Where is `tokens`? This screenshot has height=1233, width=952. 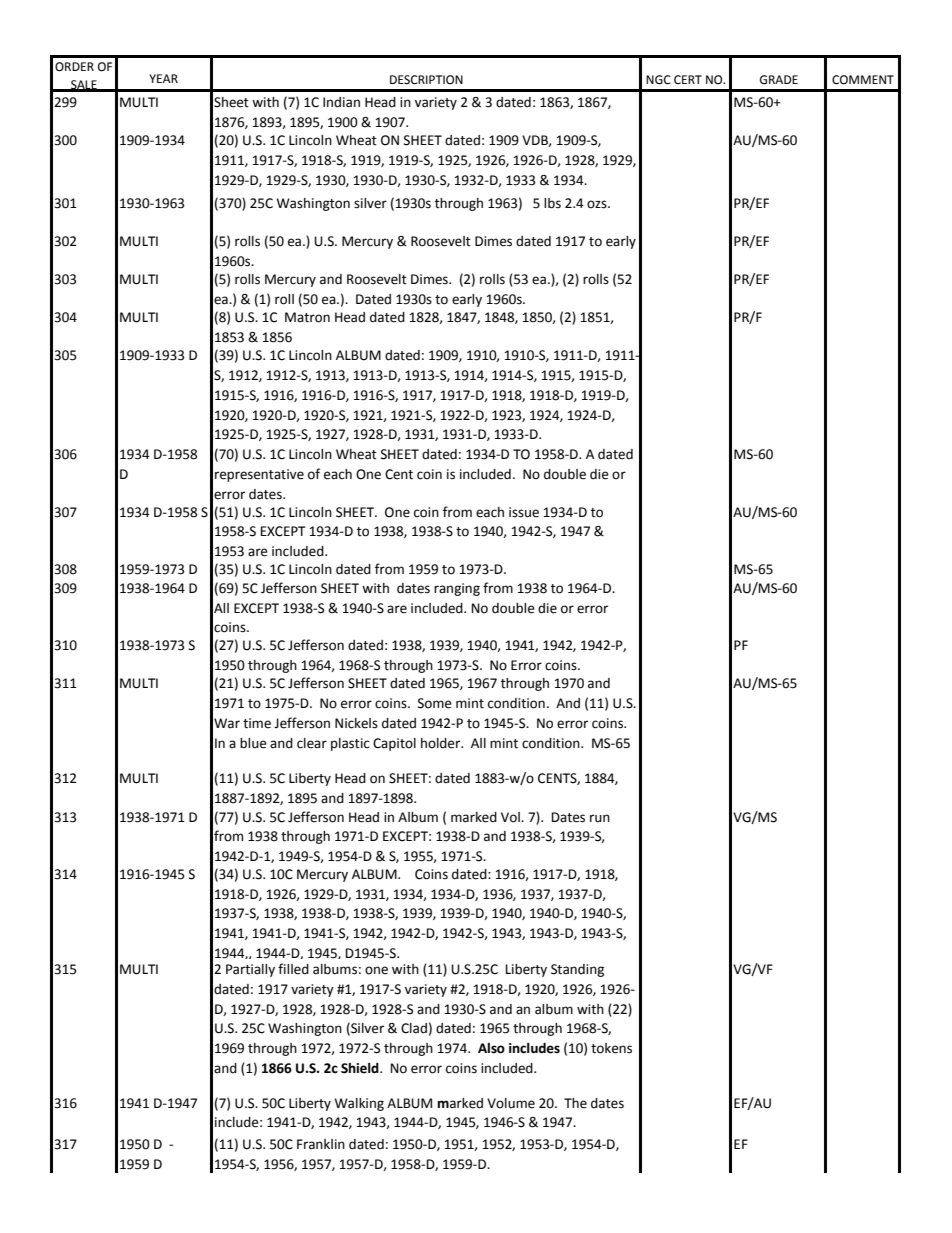 tokens is located at coordinates (611, 1048).
